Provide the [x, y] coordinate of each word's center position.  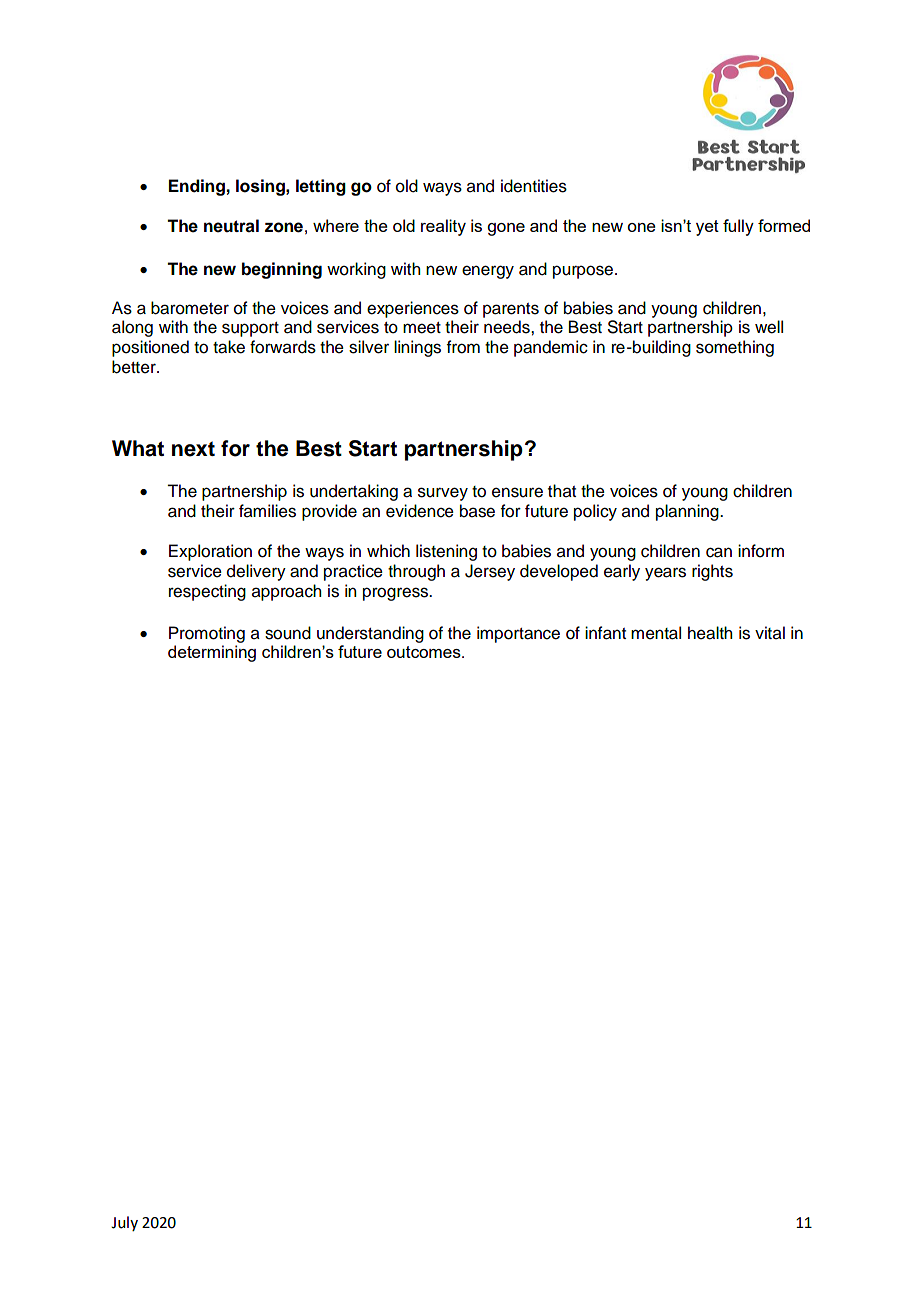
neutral [231, 226]
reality [443, 227]
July [124, 1223]
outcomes [425, 652]
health [710, 633]
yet [707, 228]
